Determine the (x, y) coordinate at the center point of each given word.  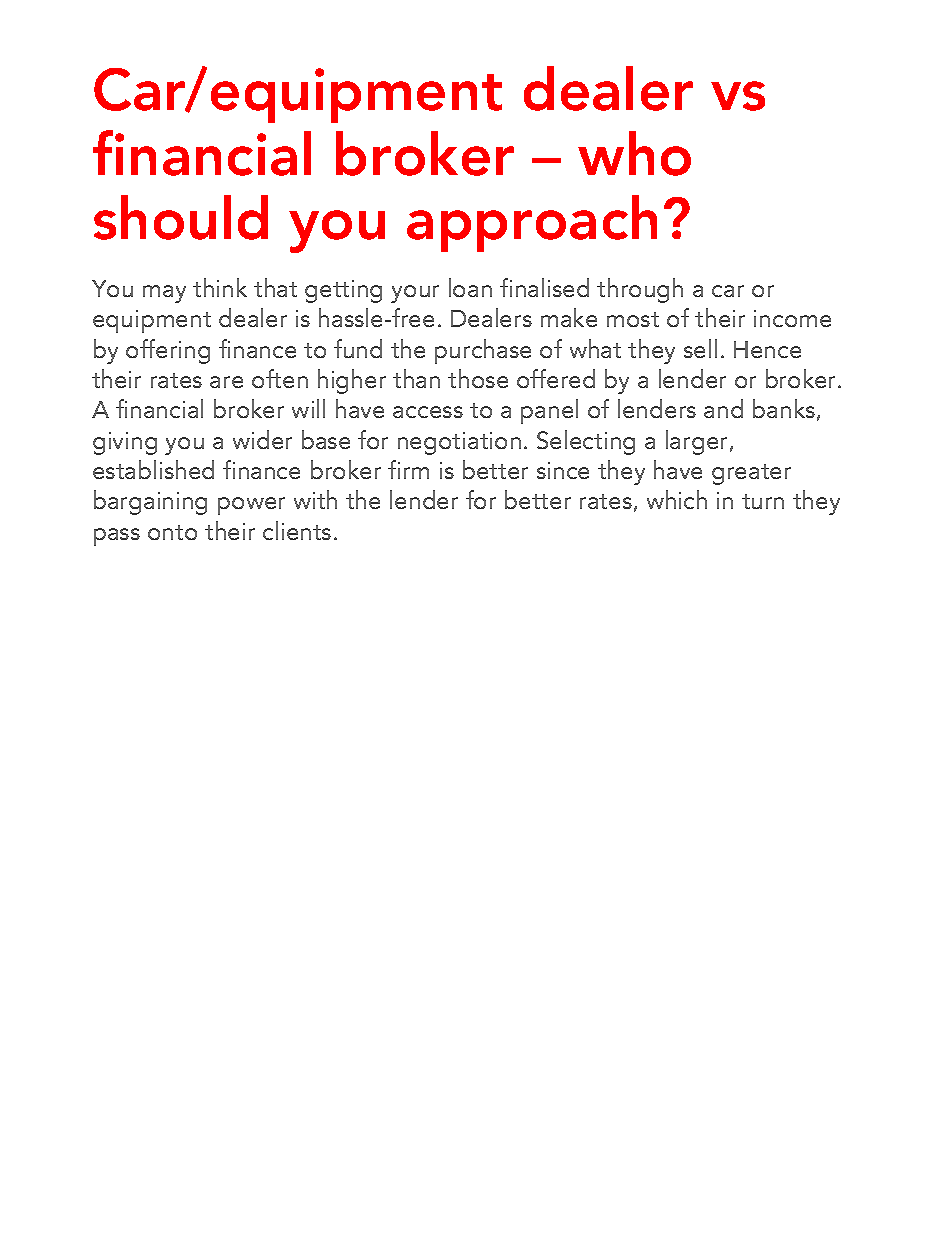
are (226, 382)
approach (532, 223)
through (640, 290)
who (634, 153)
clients (297, 530)
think (220, 287)
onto (172, 532)
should (181, 217)
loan (470, 287)
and (723, 408)
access (428, 412)
